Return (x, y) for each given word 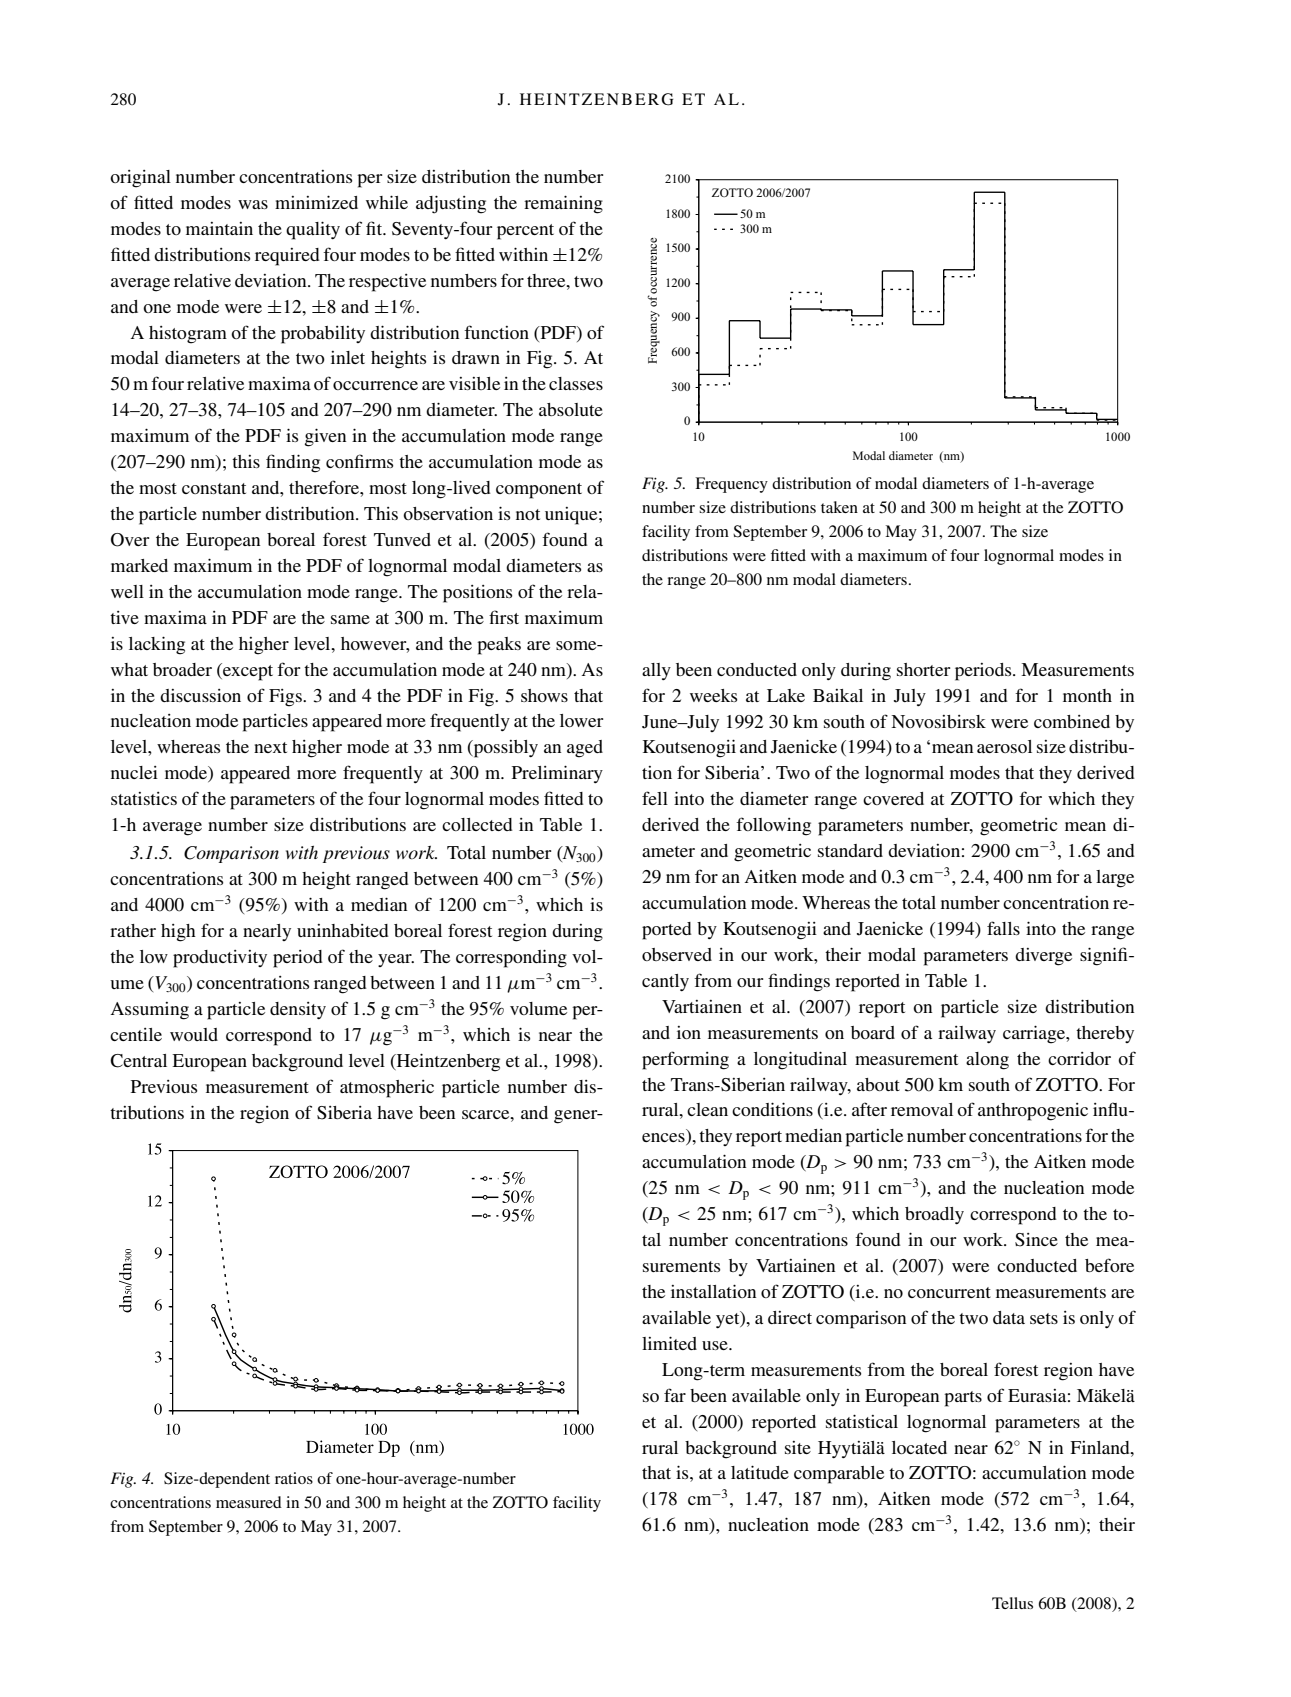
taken (839, 507)
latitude (760, 1472)
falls (1003, 928)
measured (249, 1502)
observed (677, 954)
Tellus (1012, 1603)
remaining (563, 204)
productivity (220, 959)
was (253, 204)
